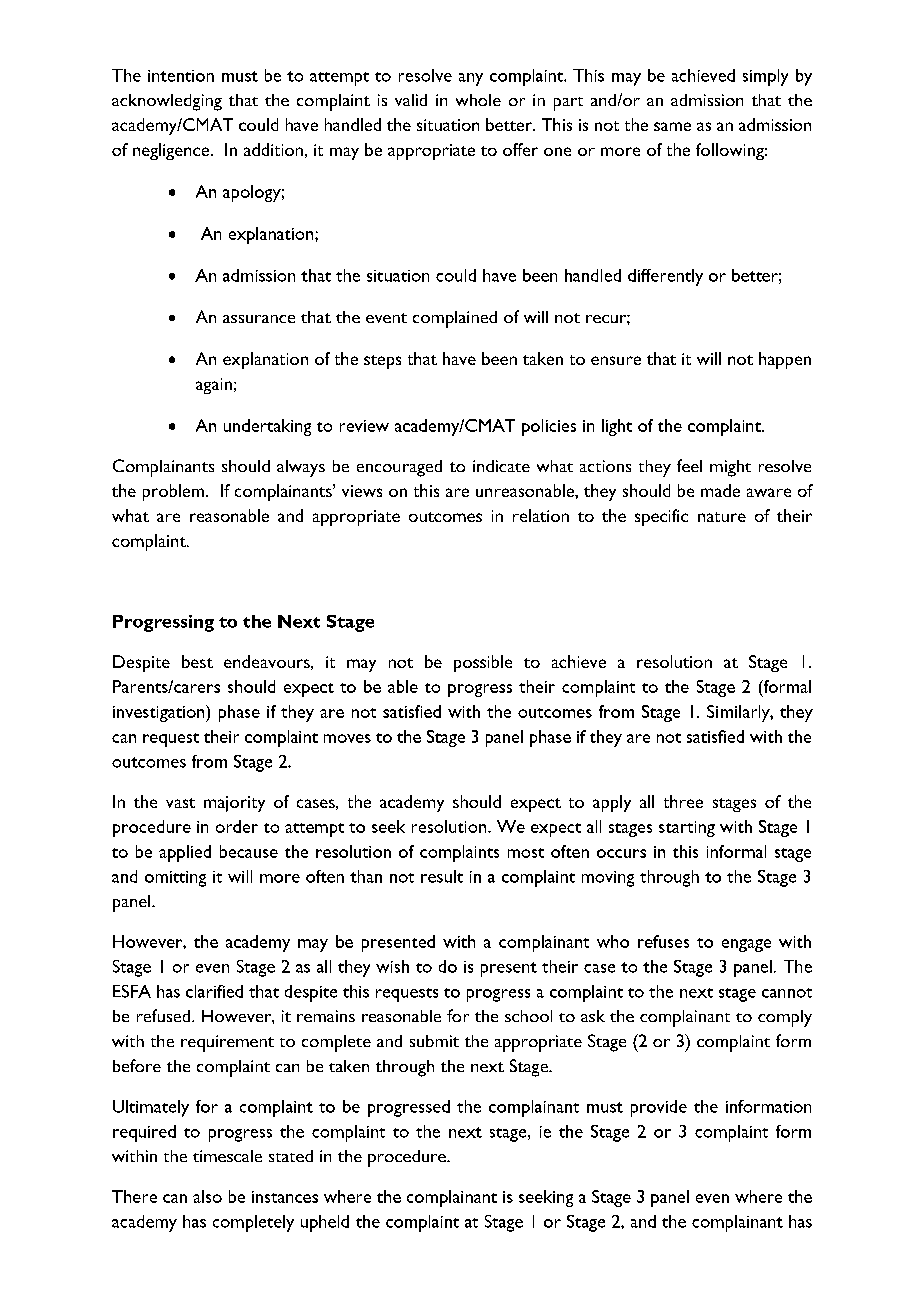 The image size is (924, 1308). Describe the element at coordinates (455, 319) in the screenshot. I see `complained` at that location.
